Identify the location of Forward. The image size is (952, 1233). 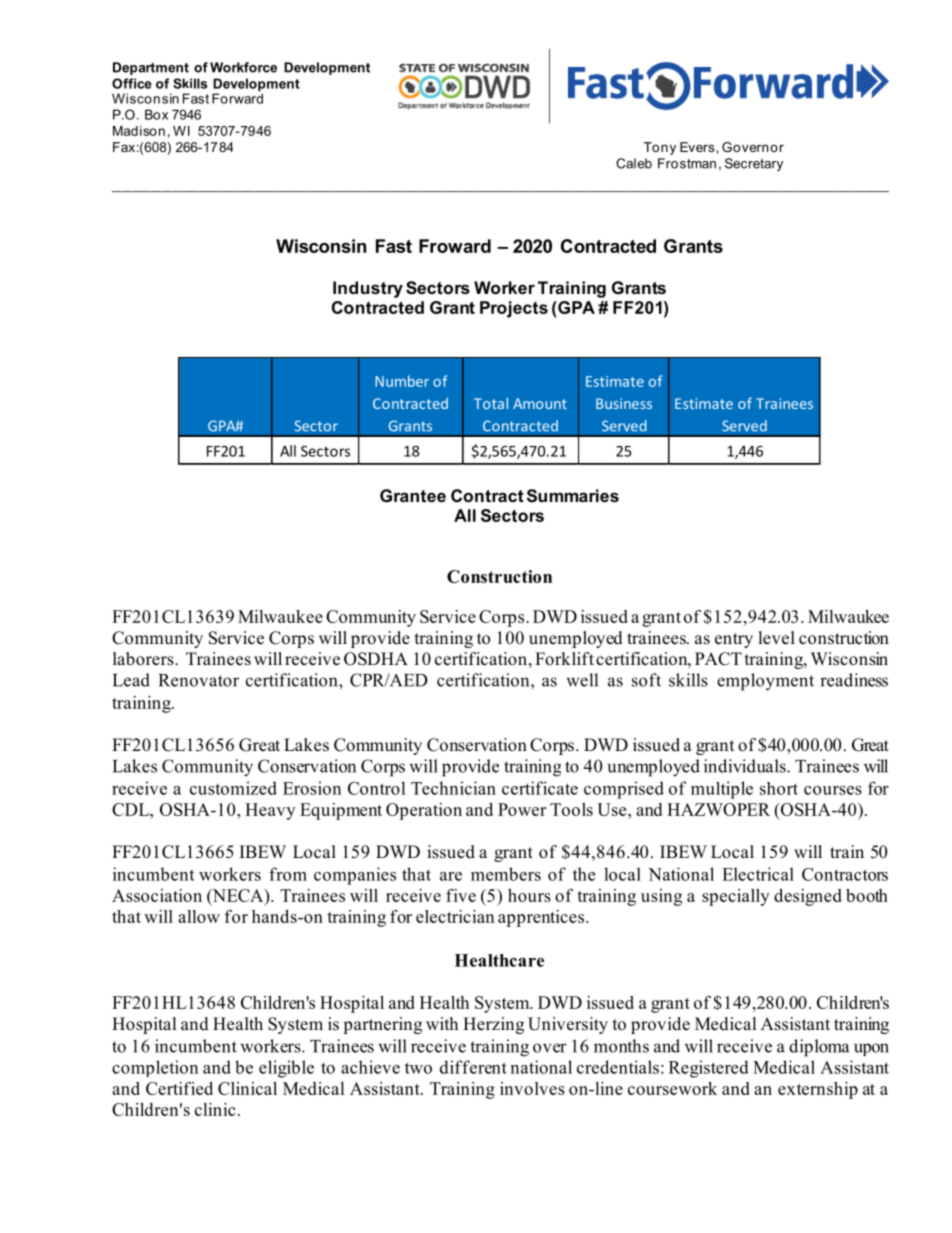
(237, 97).
